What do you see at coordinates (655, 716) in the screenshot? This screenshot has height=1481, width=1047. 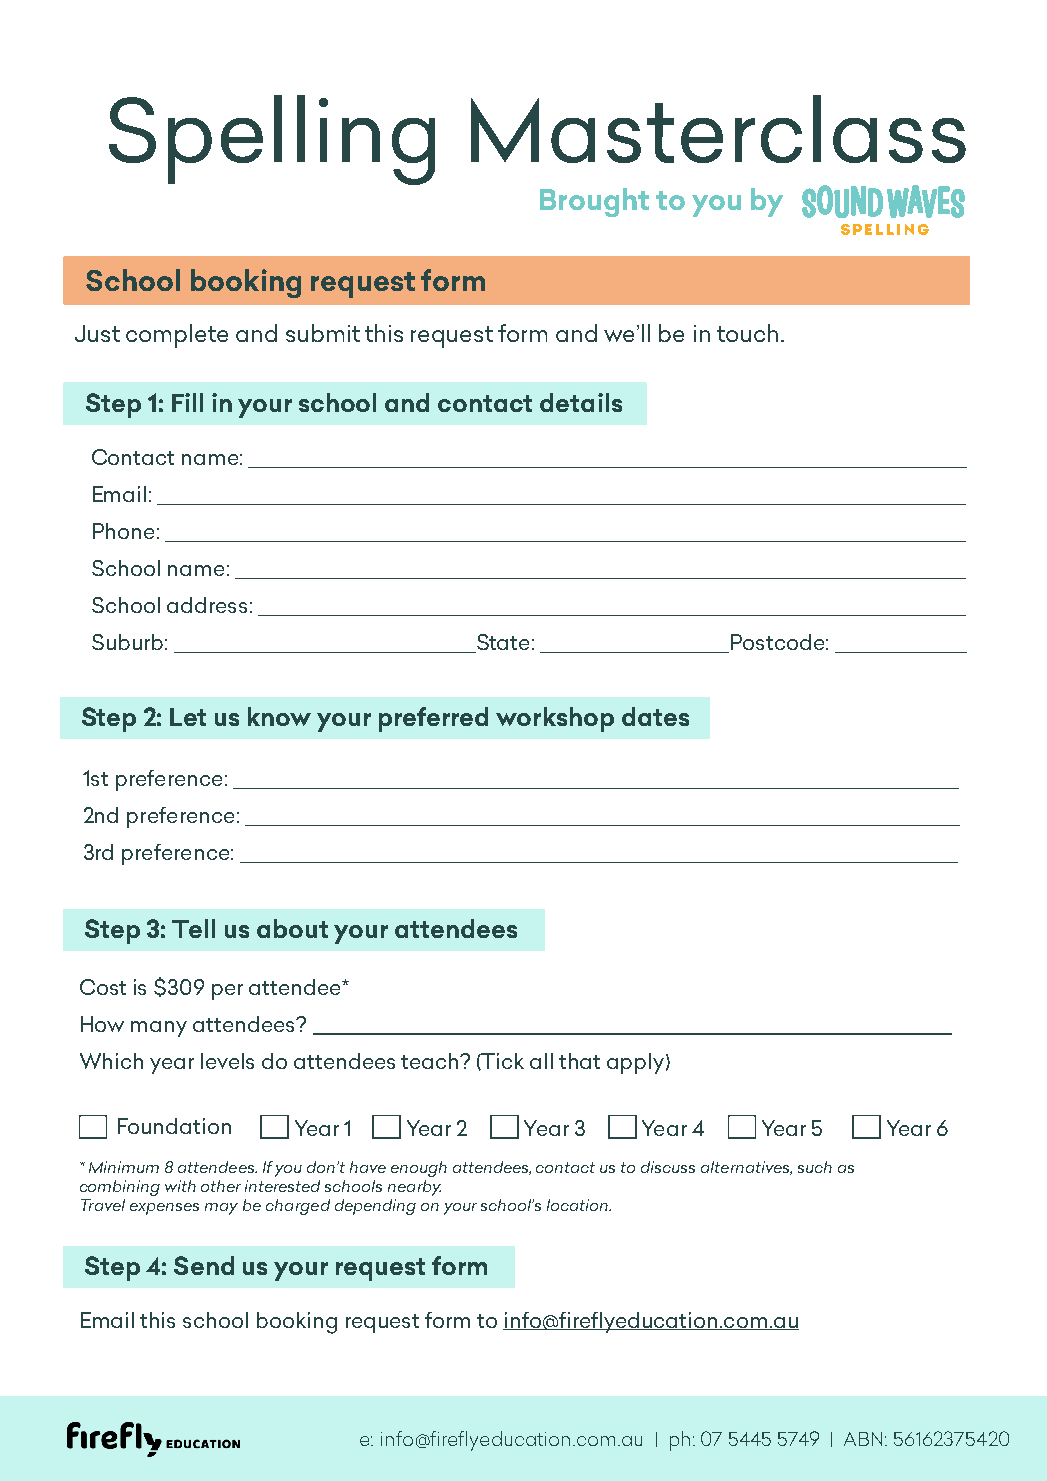 I see `dates` at bounding box center [655, 716].
